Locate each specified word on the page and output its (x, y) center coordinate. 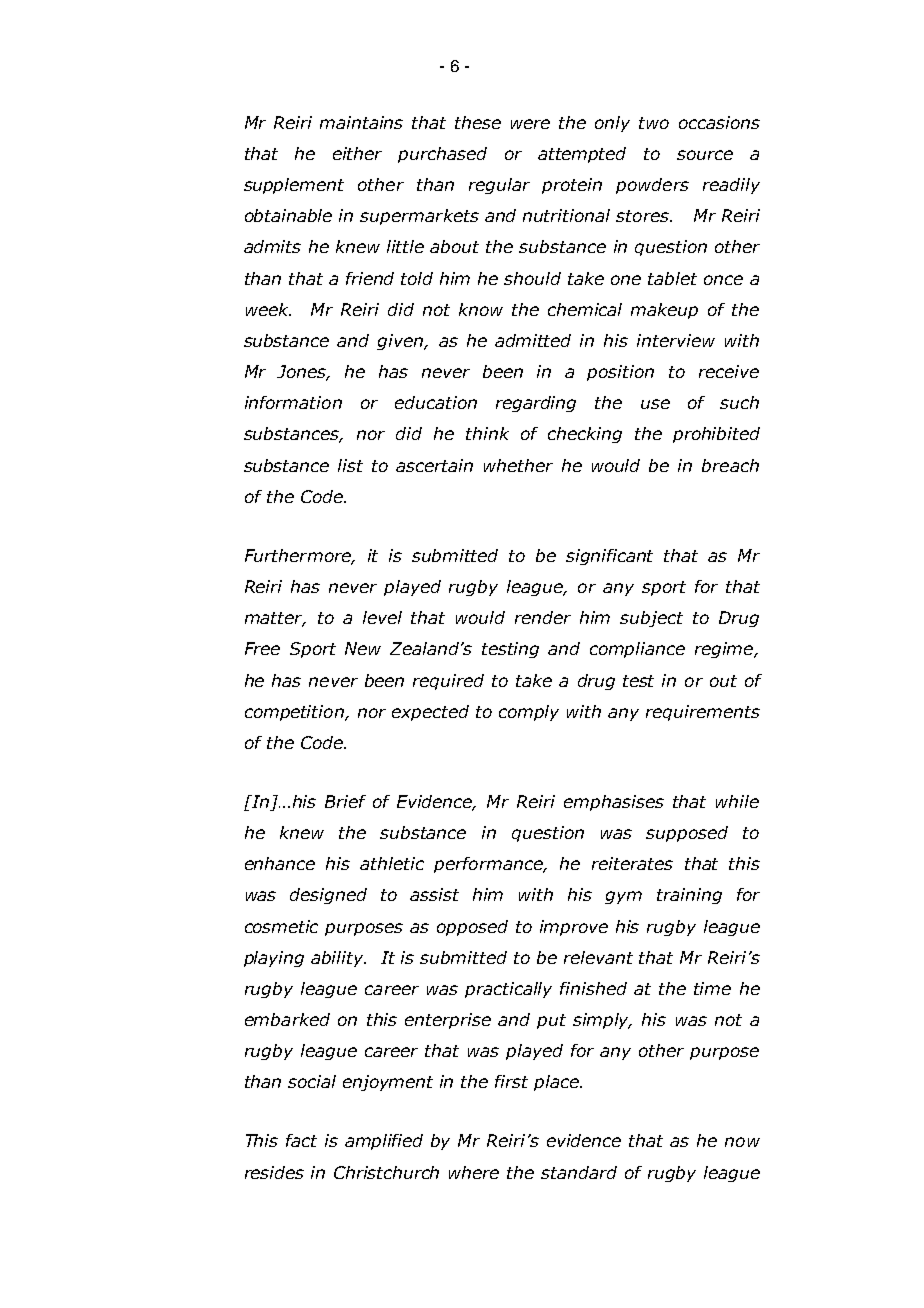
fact (301, 1140)
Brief (345, 801)
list (350, 465)
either (357, 153)
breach (730, 465)
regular (499, 186)
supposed (687, 834)
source (705, 155)
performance (489, 865)
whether (518, 465)
